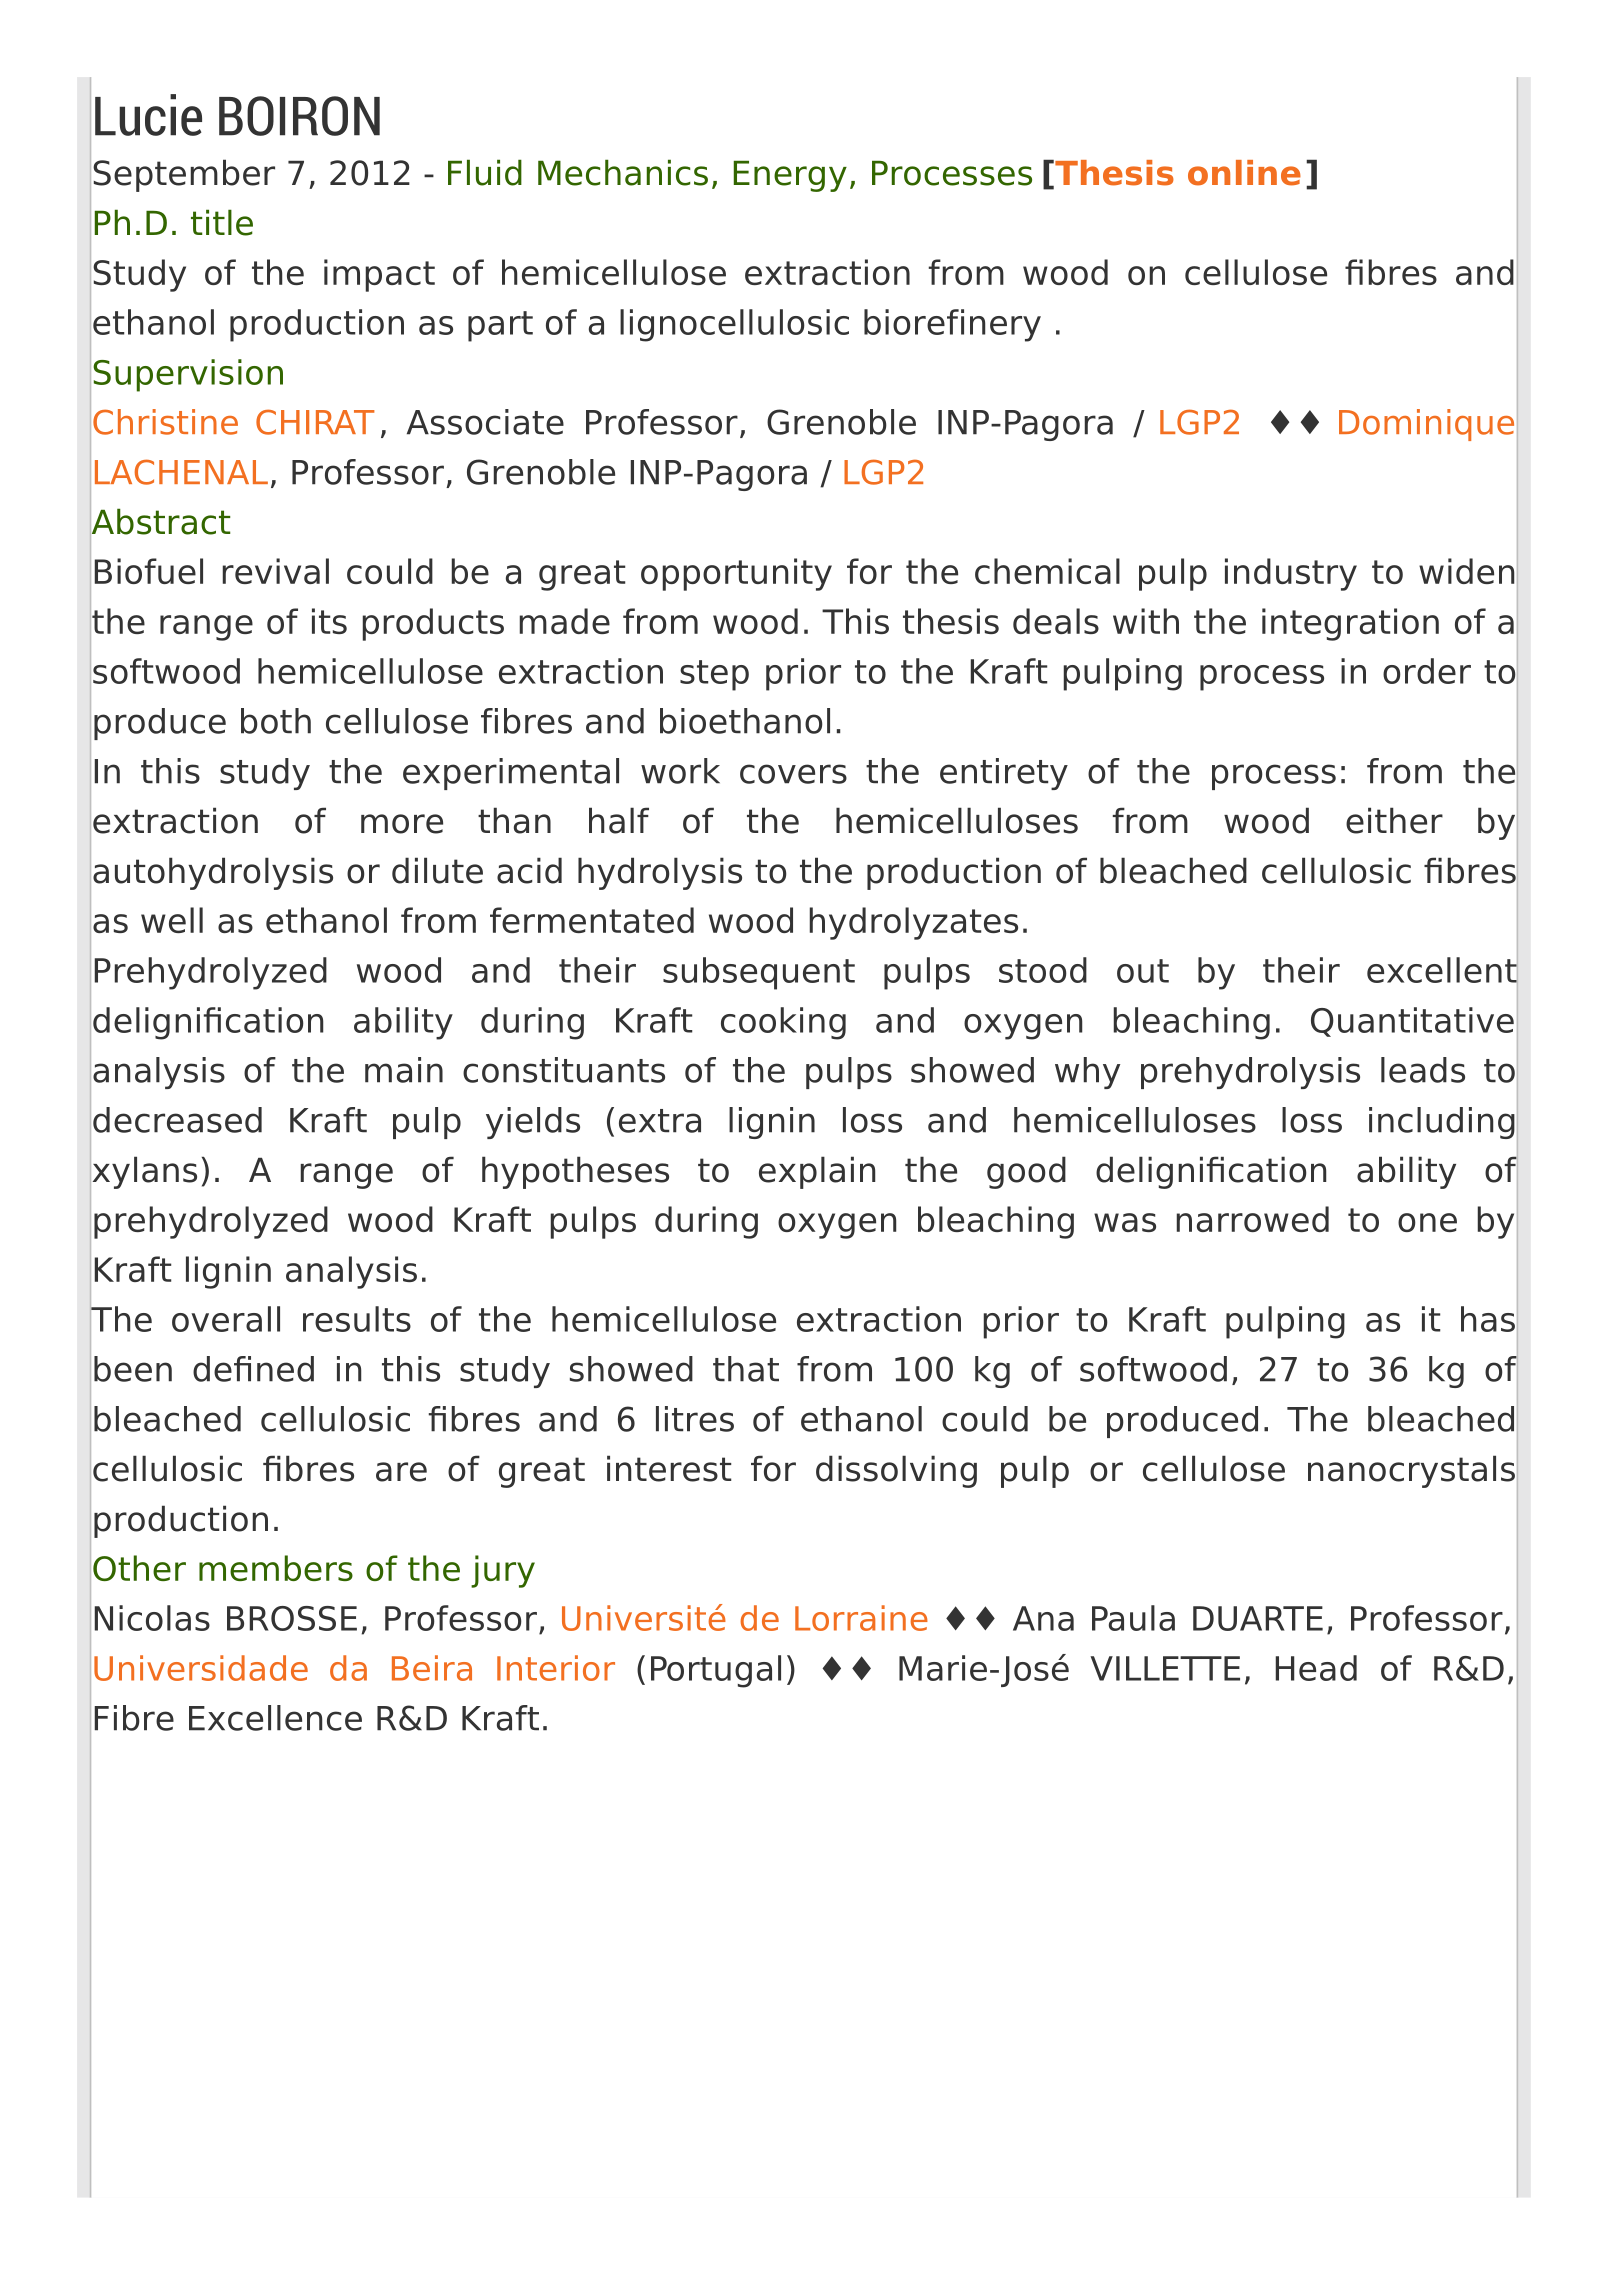  Describe the element at coordinates (1291, 574) in the document. I see `industry` at that location.
